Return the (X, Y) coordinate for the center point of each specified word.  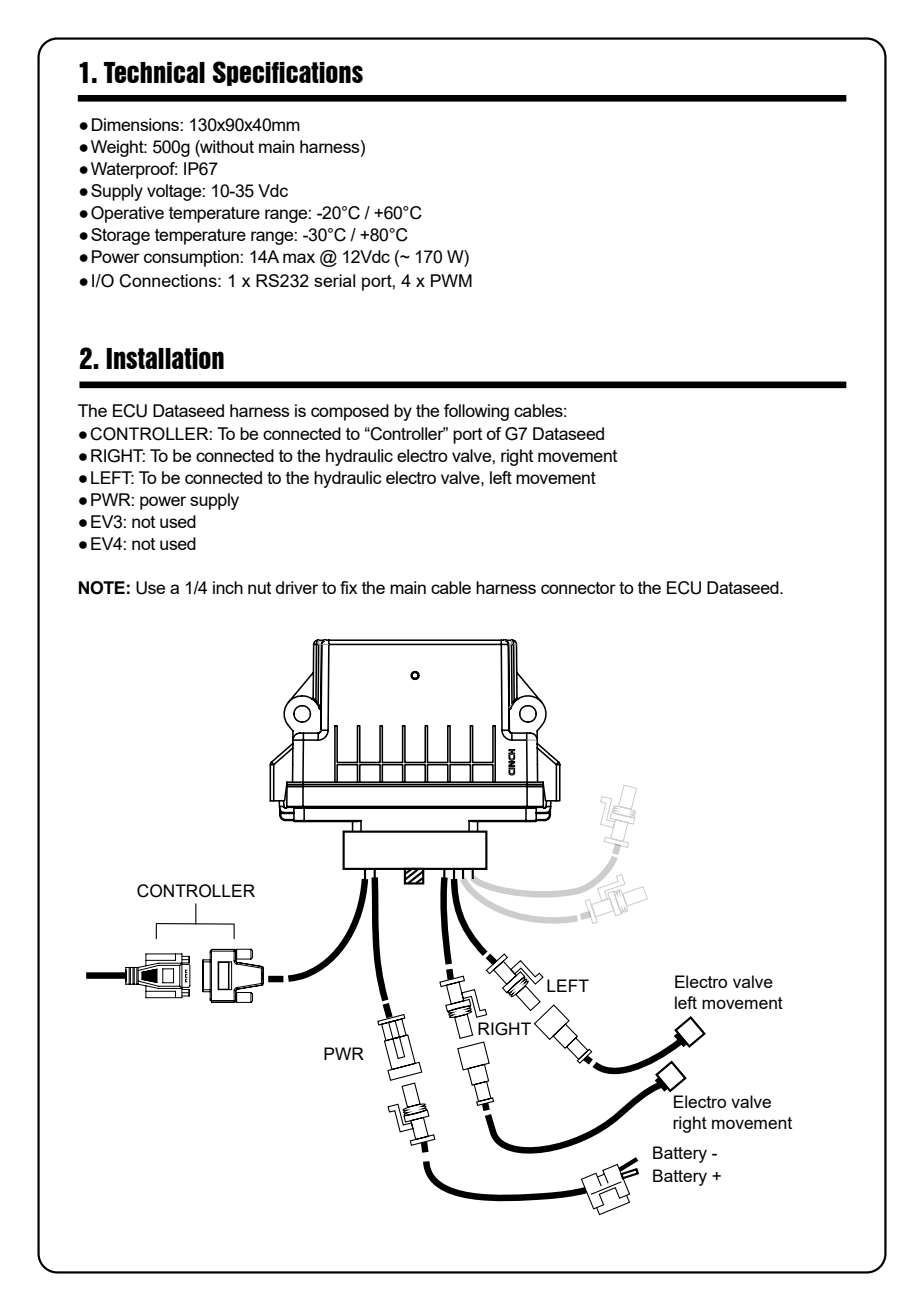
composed (350, 412)
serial (334, 280)
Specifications (287, 73)
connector (578, 588)
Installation (165, 358)
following (476, 412)
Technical (154, 72)
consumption (192, 258)
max (299, 258)
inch (228, 587)
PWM (451, 280)
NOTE (102, 588)
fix (348, 587)
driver (297, 587)
